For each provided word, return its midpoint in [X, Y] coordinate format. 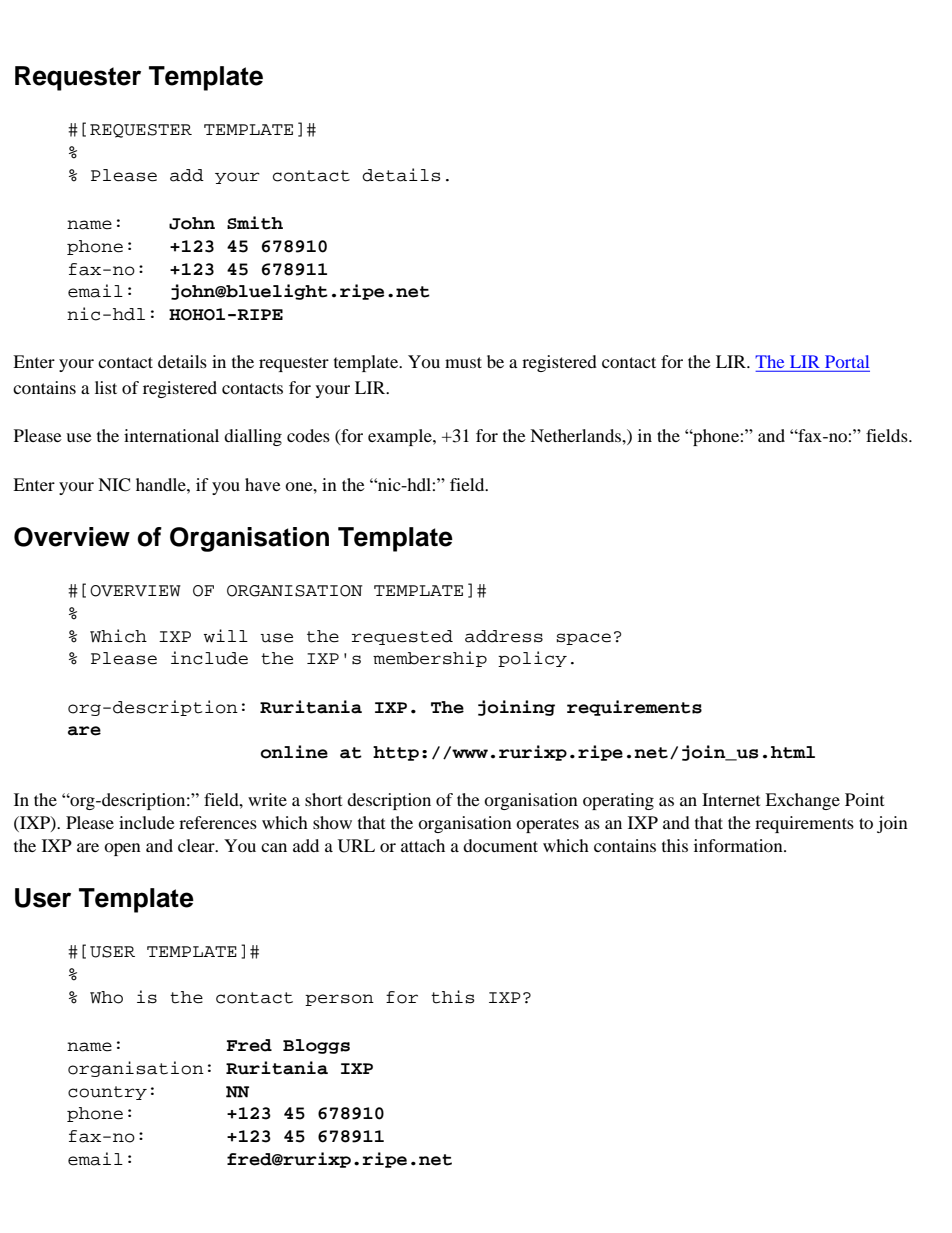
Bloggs [316, 1046]
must [463, 362]
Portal [847, 361]
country [107, 1093]
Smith [255, 223]
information [739, 845]
